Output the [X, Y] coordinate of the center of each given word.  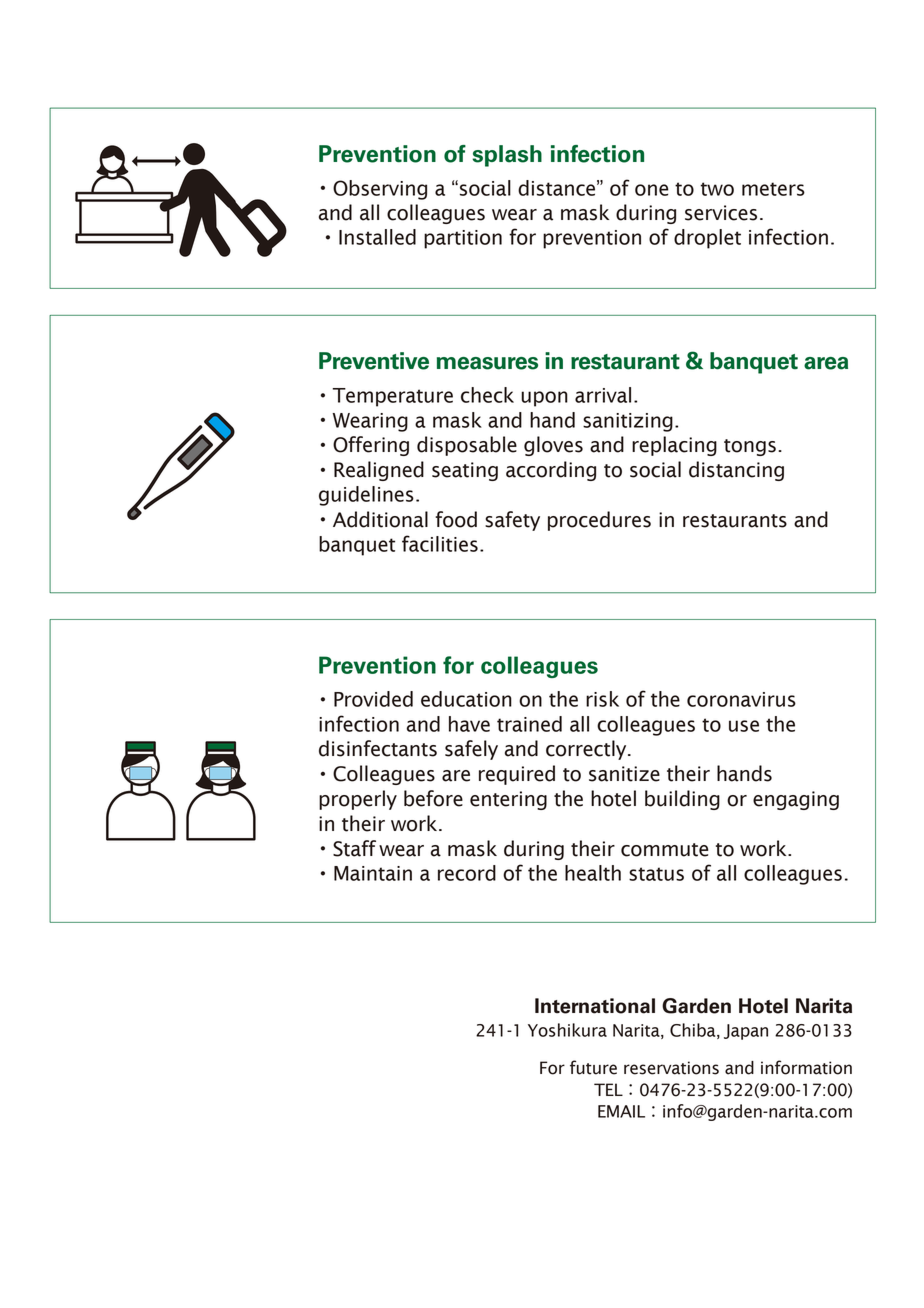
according [551, 471]
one [652, 190]
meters [773, 189]
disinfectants [378, 748]
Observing [380, 190]
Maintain [373, 873]
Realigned [379, 471]
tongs [750, 447]
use [744, 726]
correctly [587, 750]
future [593, 1067]
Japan [746, 1032]
